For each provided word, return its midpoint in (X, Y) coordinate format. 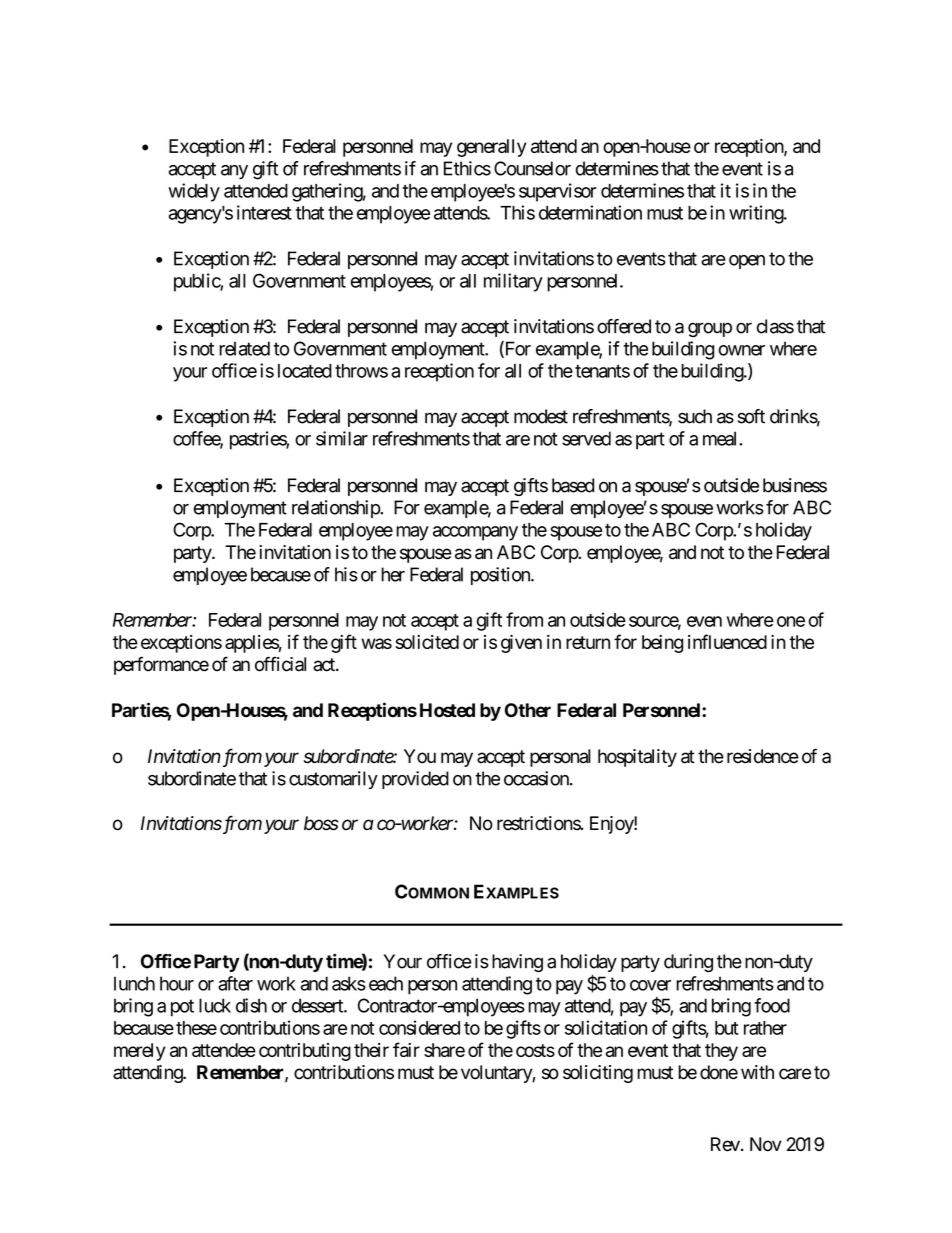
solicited (427, 642)
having (517, 963)
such (695, 416)
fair (406, 1049)
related (244, 348)
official (280, 664)
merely (140, 1052)
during (688, 963)
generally (492, 148)
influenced (727, 641)
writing (757, 214)
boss (321, 823)
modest (541, 416)
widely (194, 192)
